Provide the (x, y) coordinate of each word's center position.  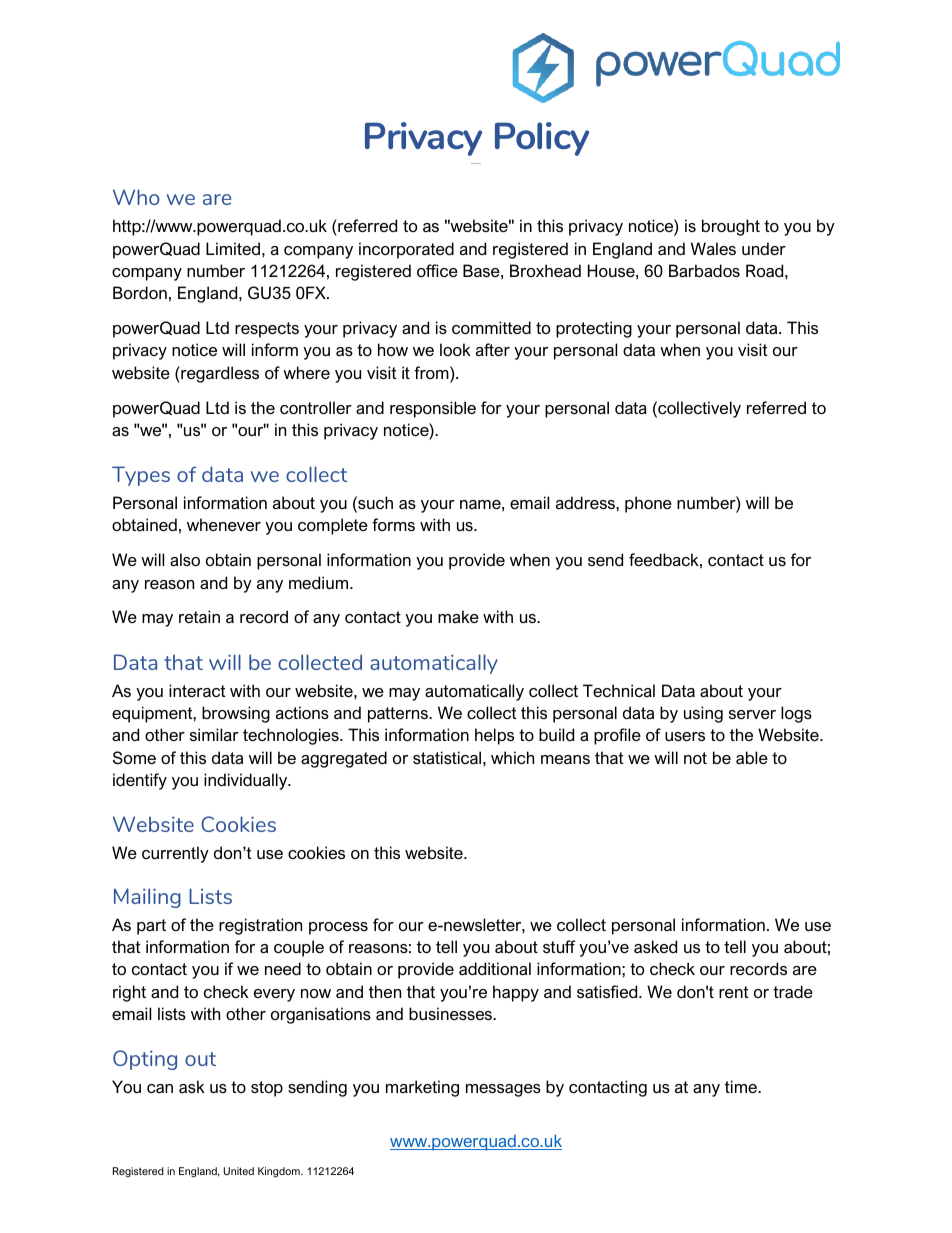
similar (214, 734)
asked (655, 946)
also (185, 559)
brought (731, 227)
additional (495, 968)
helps (494, 736)
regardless (219, 374)
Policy (542, 139)
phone (648, 504)
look (455, 349)
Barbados (704, 270)
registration (260, 926)
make (458, 616)
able (752, 757)
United (238, 1171)
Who (136, 197)
